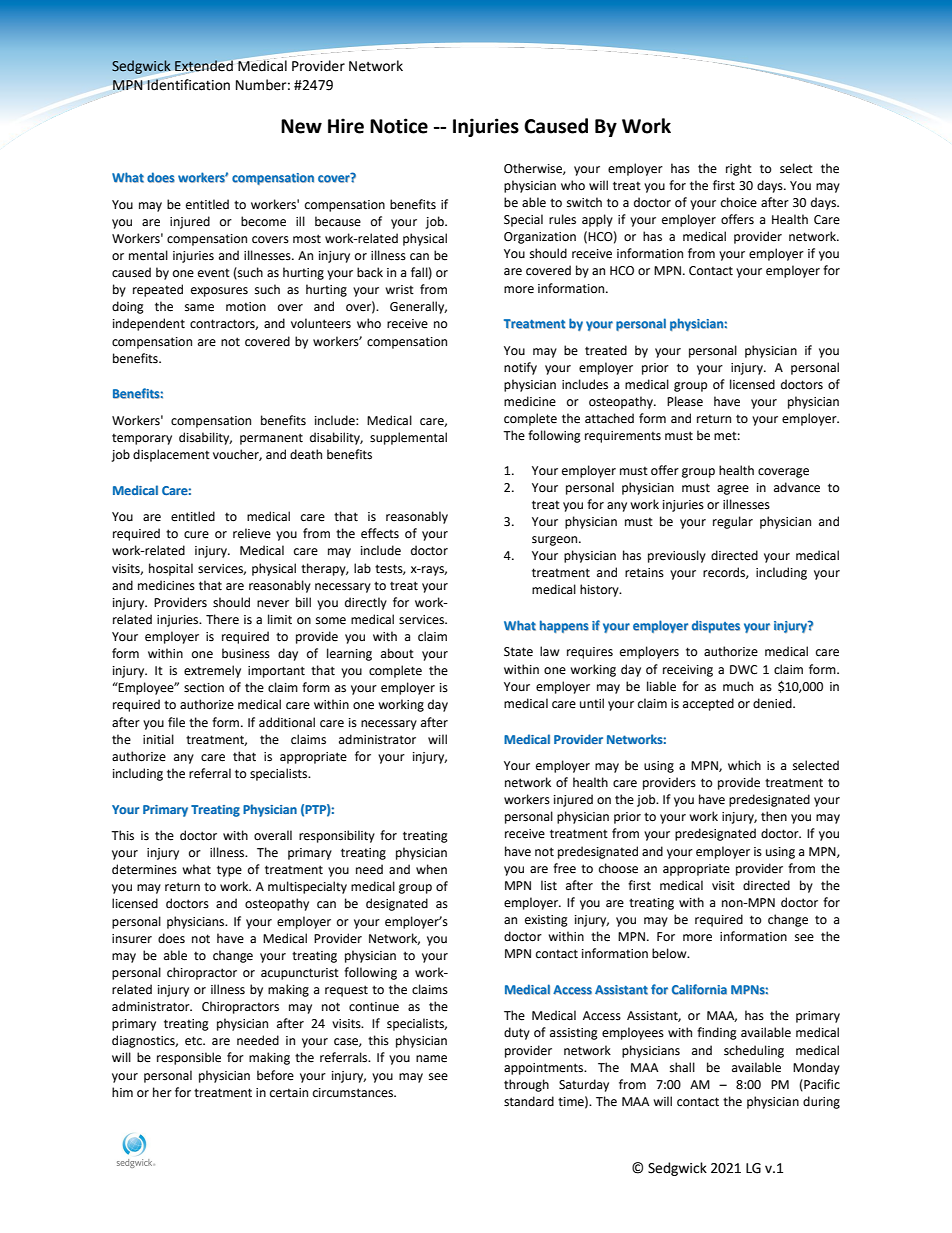 Image resolution: width=952 pixels, height=1233 pixels. What do you see at coordinates (222, 619) in the screenshot?
I see `There` at bounding box center [222, 619].
